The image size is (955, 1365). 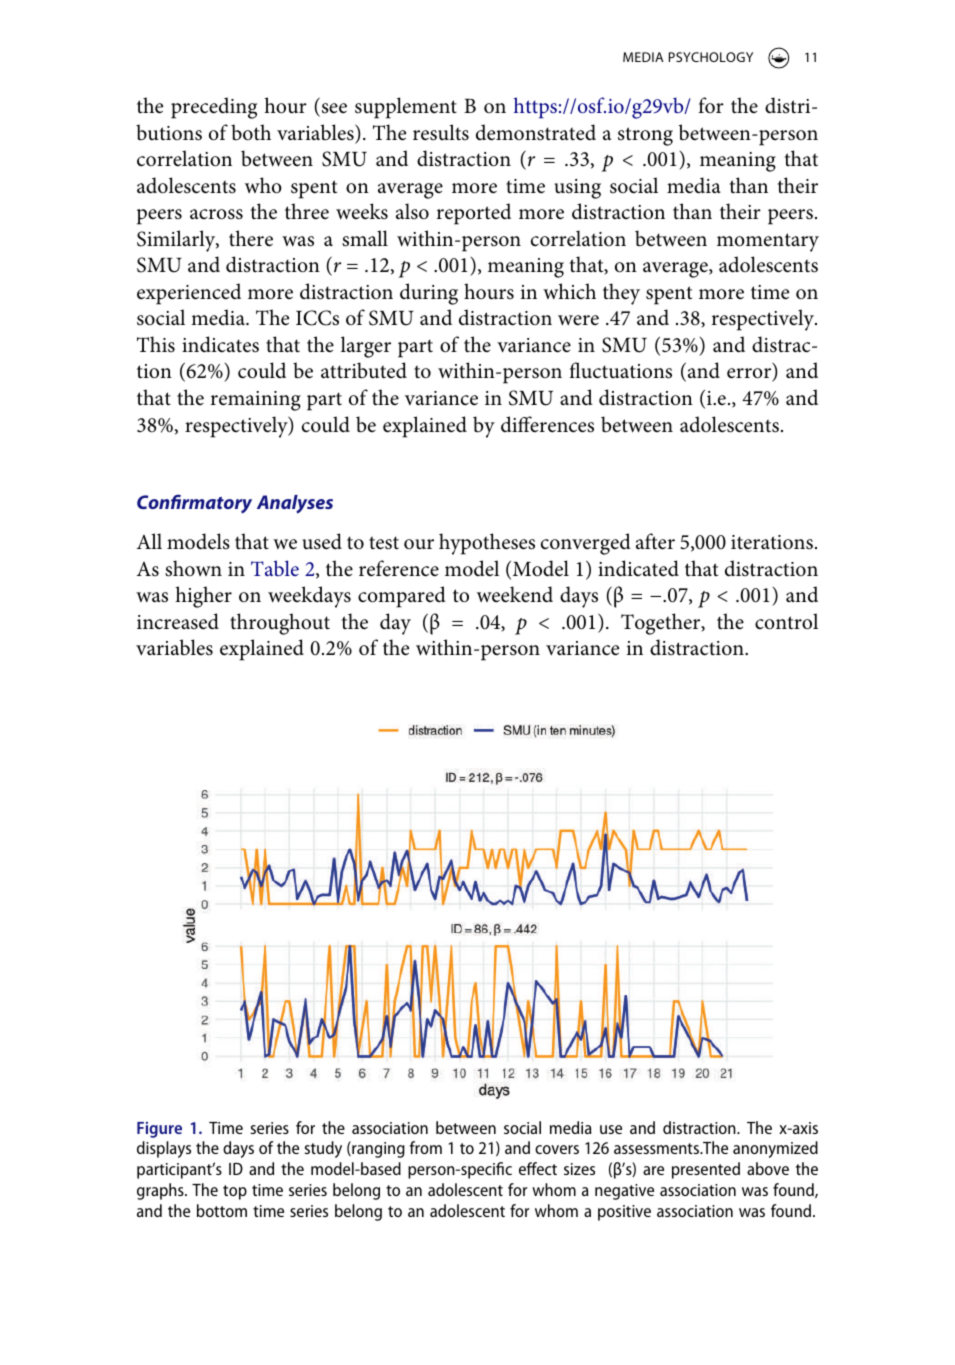 What do you see at coordinates (159, 1130) in the screenshot?
I see `Figure` at bounding box center [159, 1130].
